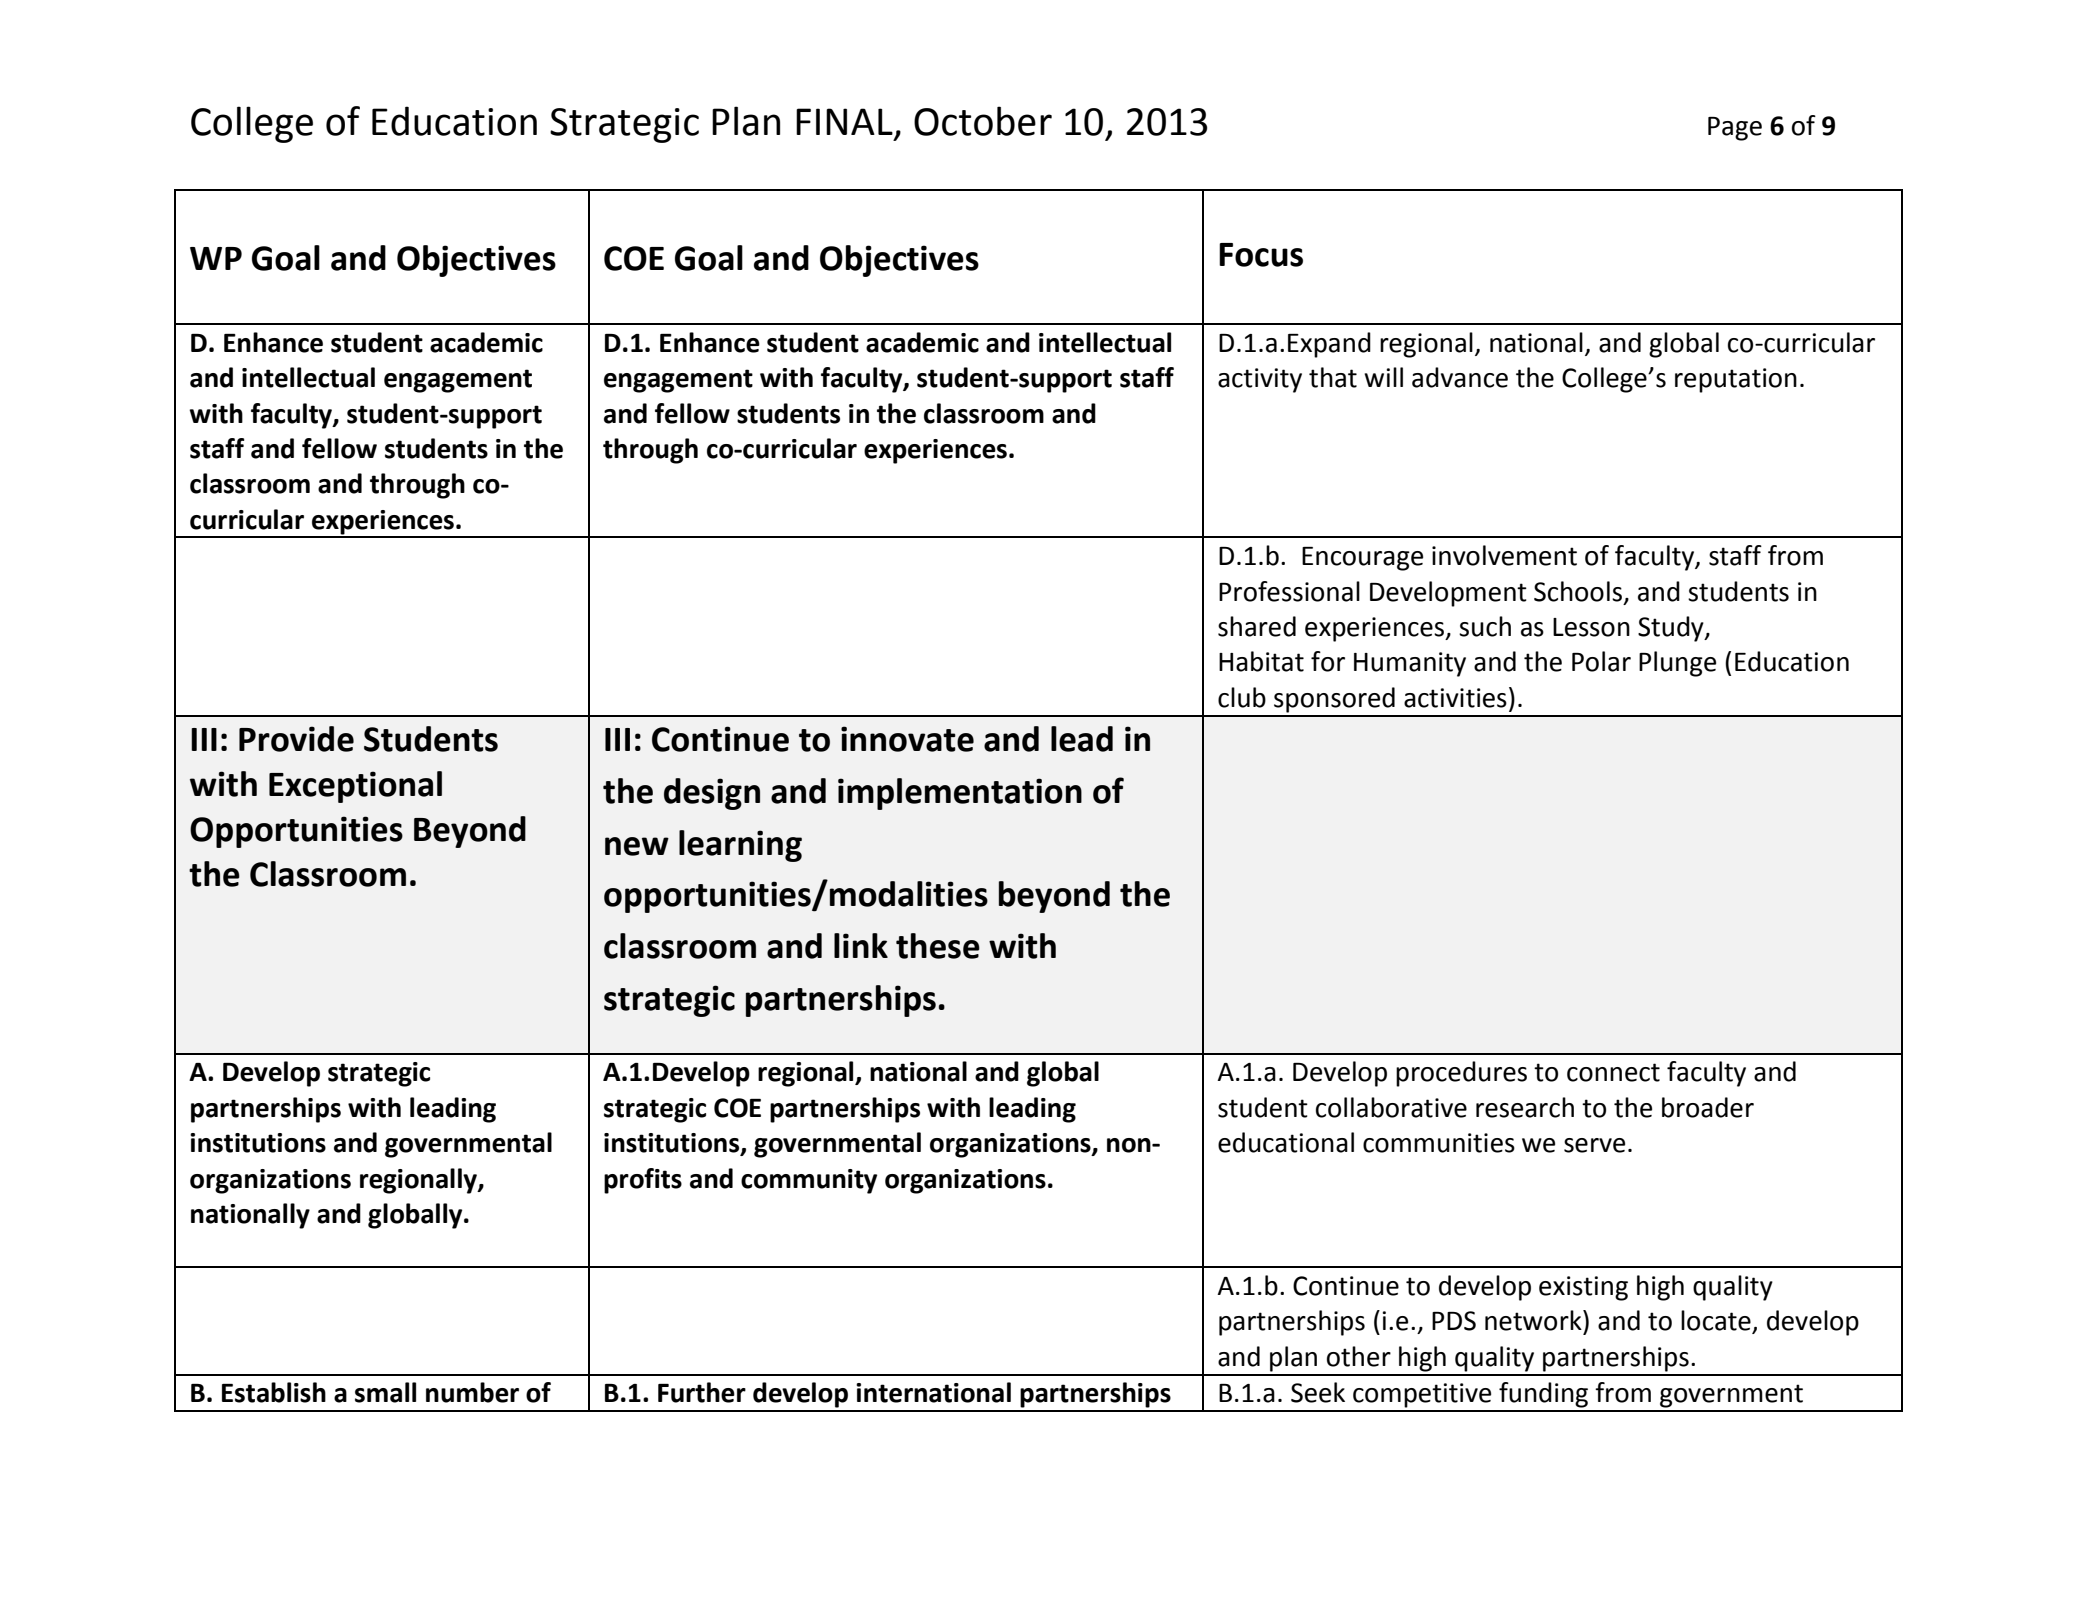 This screenshot has height=1611, width=2085. Describe the element at coordinates (1613, 1072) in the screenshot. I see `connect` at that location.
